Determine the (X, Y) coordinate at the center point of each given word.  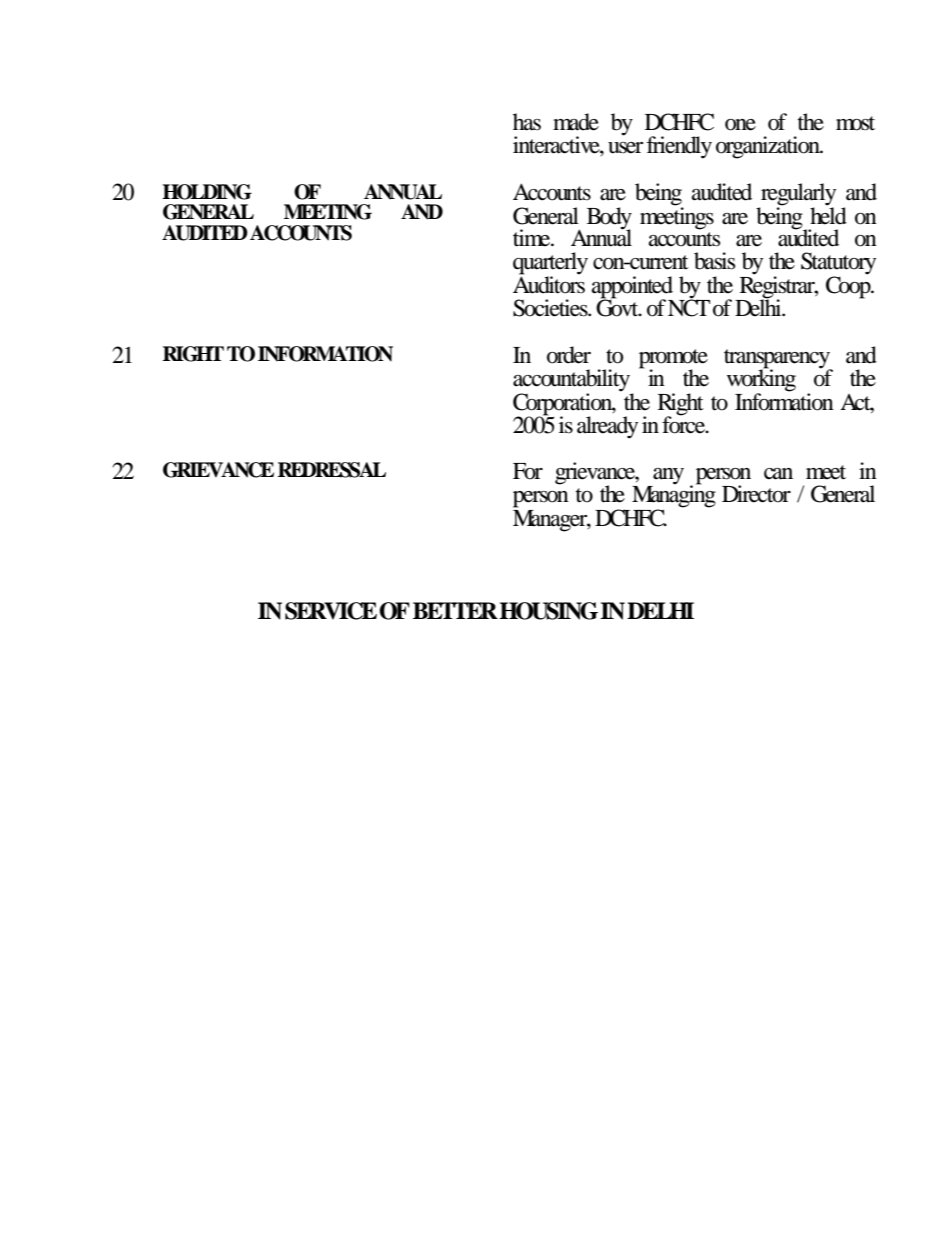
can (778, 474)
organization (769, 147)
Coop (849, 286)
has (527, 122)
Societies (551, 308)
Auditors (549, 284)
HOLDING (207, 192)
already (607, 427)
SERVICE (331, 611)
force (685, 424)
